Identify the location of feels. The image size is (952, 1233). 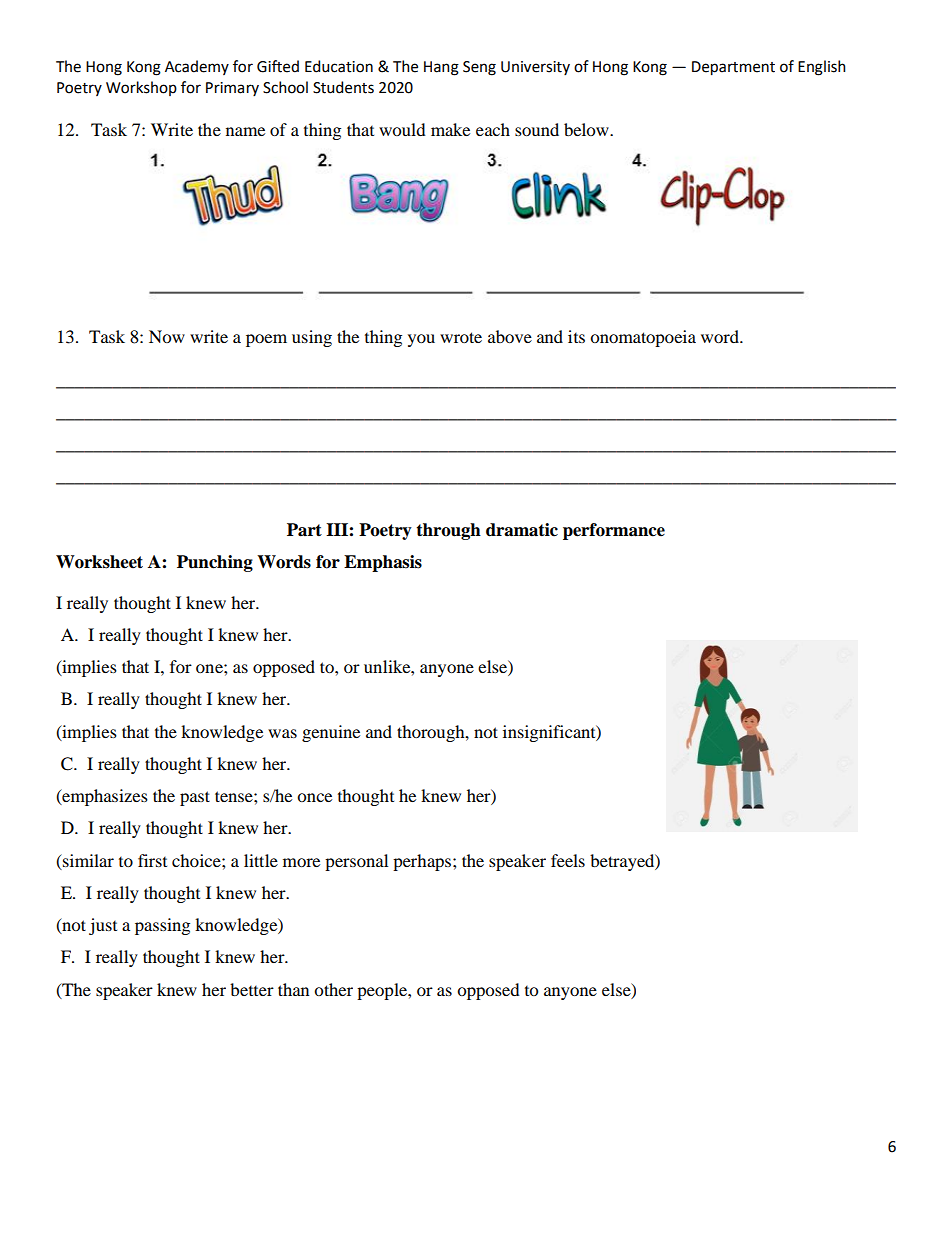
(568, 860).
